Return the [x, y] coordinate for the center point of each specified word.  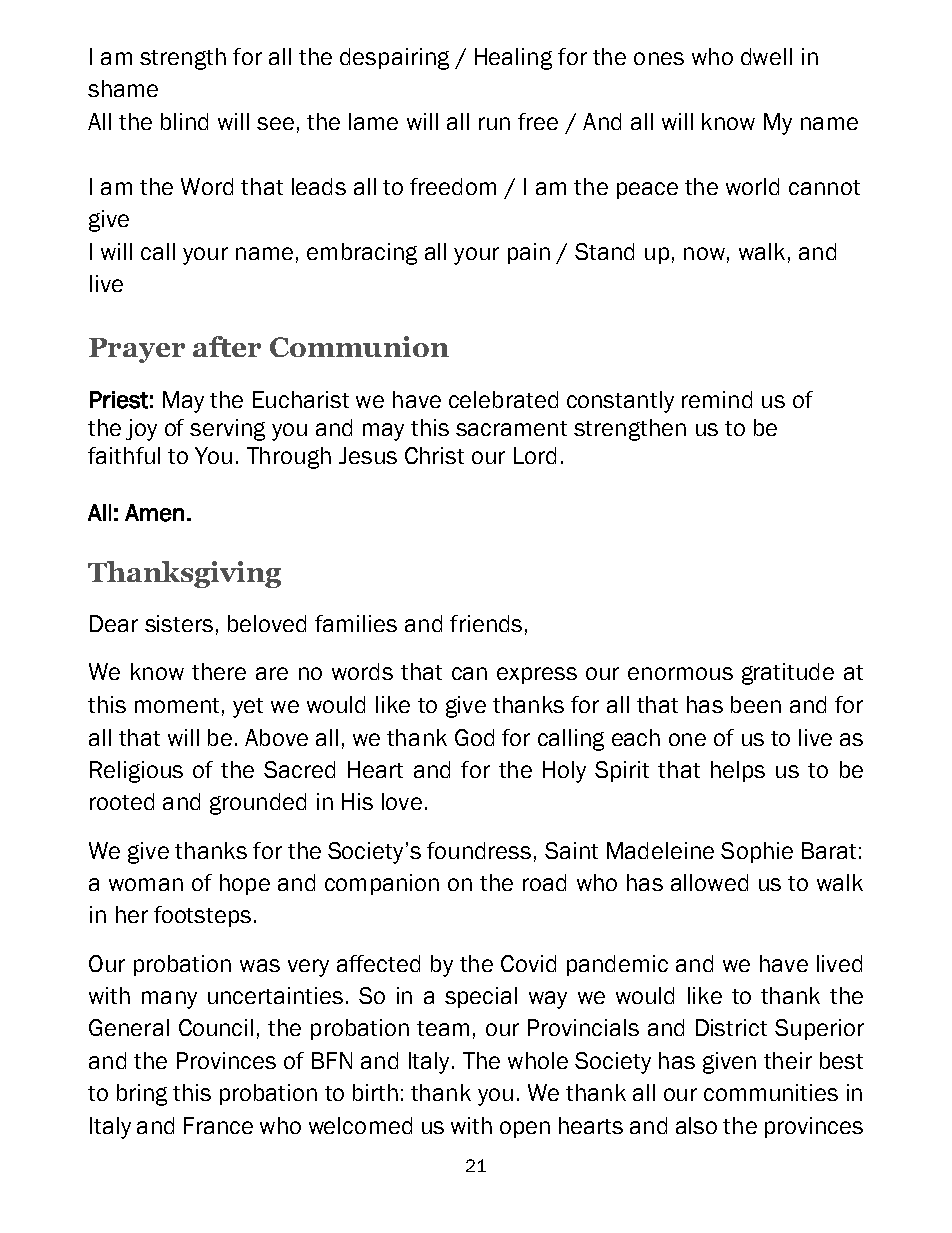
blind [184, 121]
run [494, 123]
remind [717, 399]
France [218, 1125]
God [474, 737]
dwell [766, 56]
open [525, 1129]
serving [227, 430]
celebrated [503, 399]
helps [738, 771]
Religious [136, 772]
